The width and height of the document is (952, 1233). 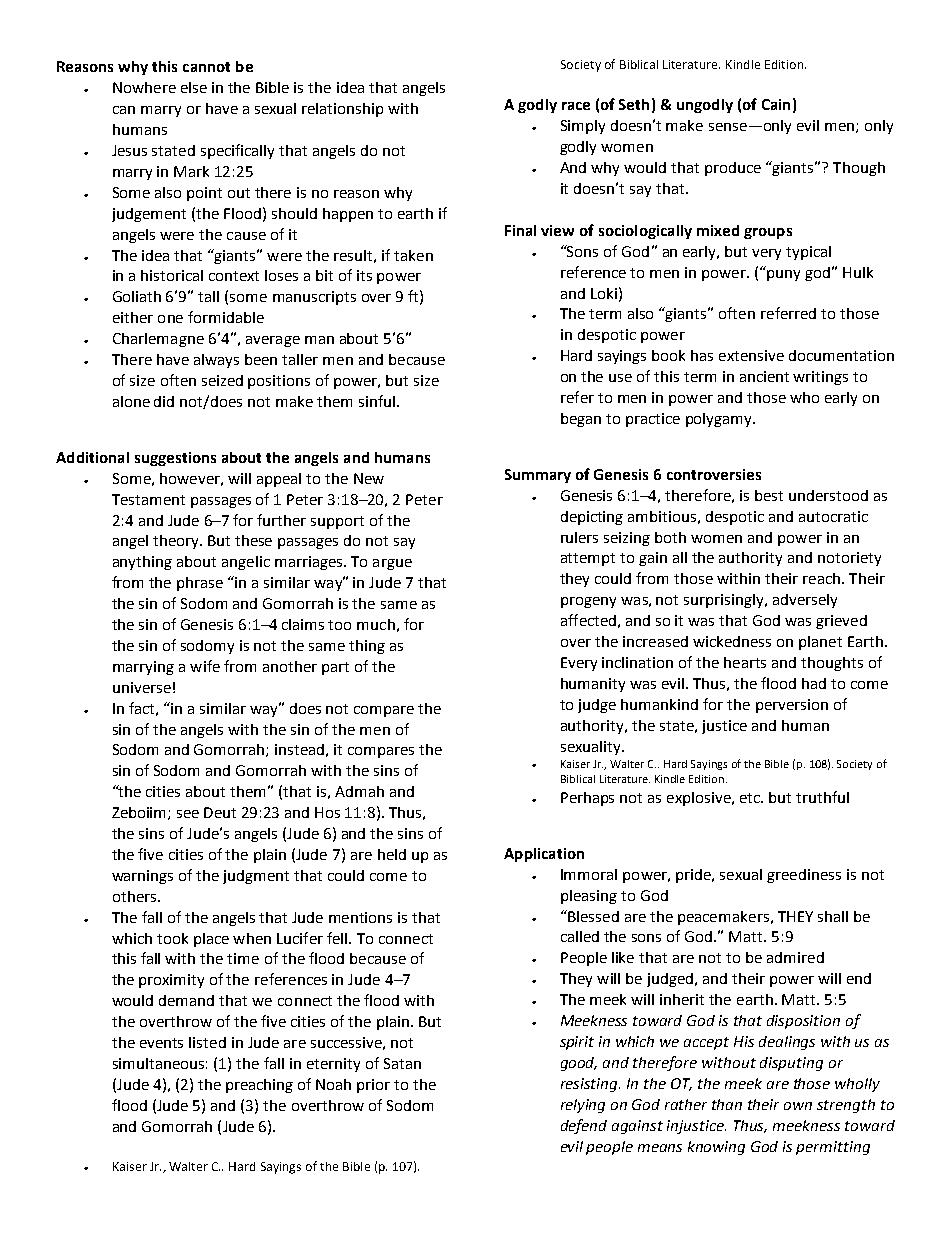 What do you see at coordinates (804, 876) in the document?
I see `greediness` at bounding box center [804, 876].
